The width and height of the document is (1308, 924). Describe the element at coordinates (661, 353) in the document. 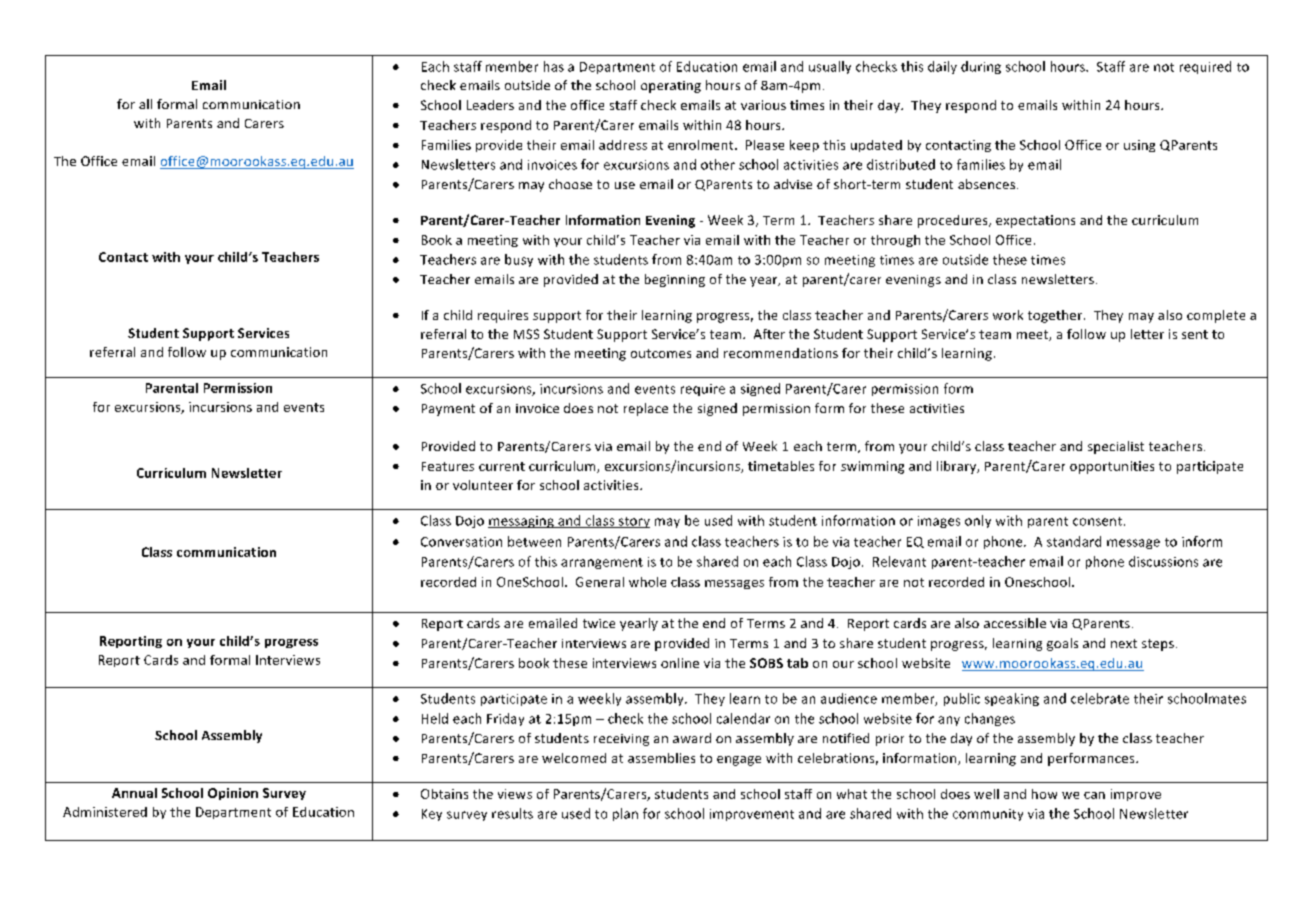

I see `outcomes` at that location.
